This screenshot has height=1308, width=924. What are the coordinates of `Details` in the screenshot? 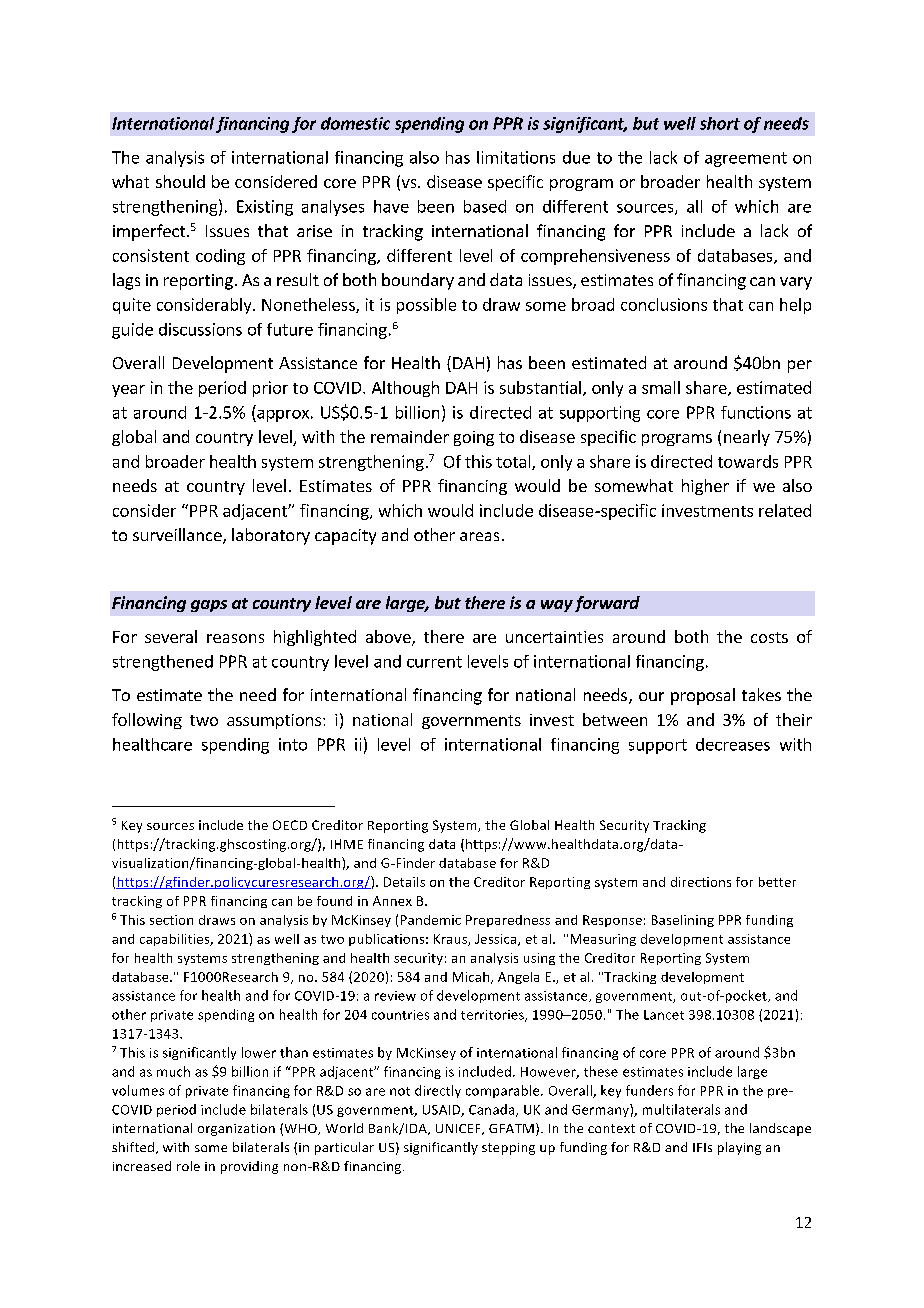 It's located at (404, 882).
